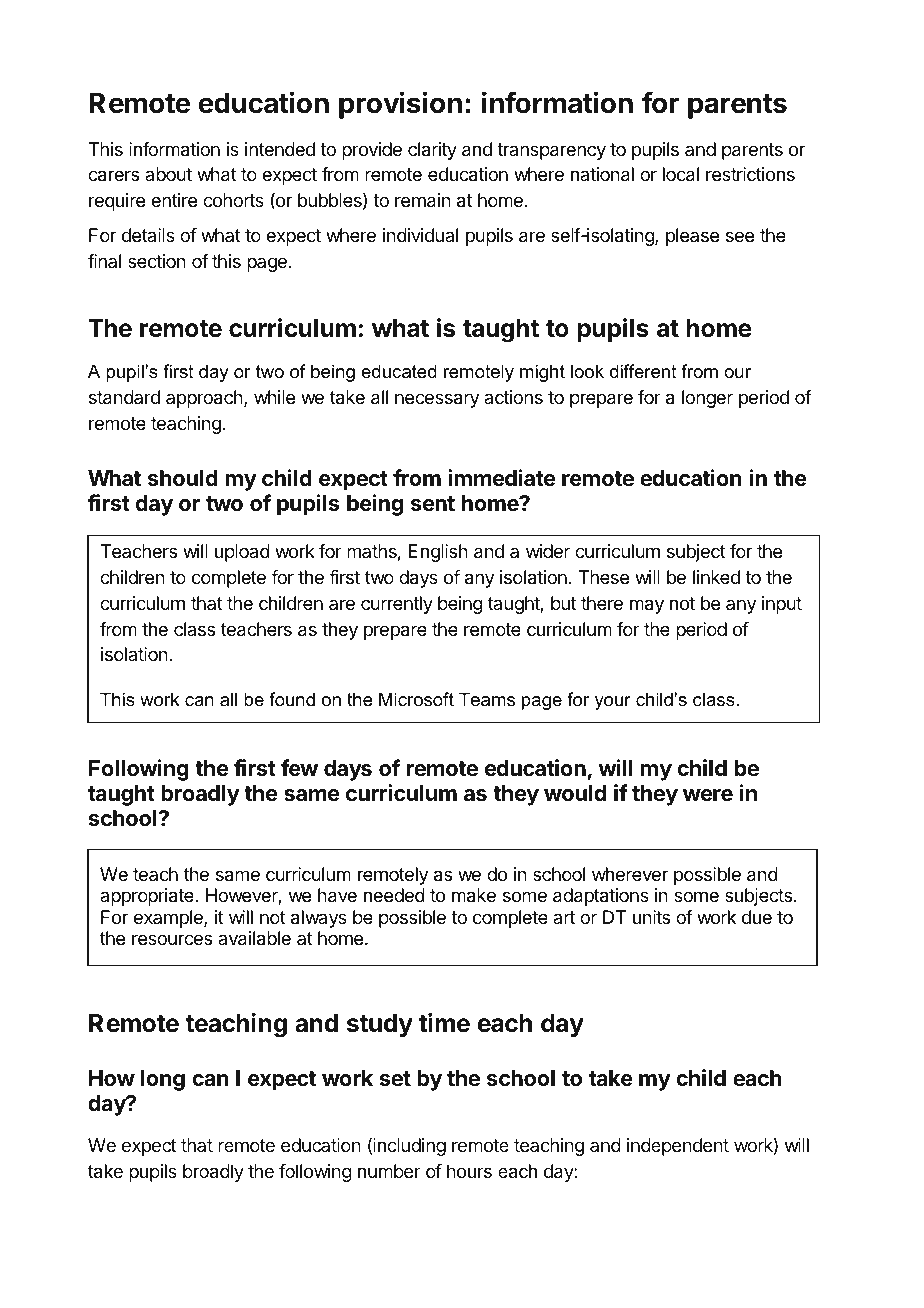 The image size is (924, 1308). I want to click on hours, so click(469, 1171).
